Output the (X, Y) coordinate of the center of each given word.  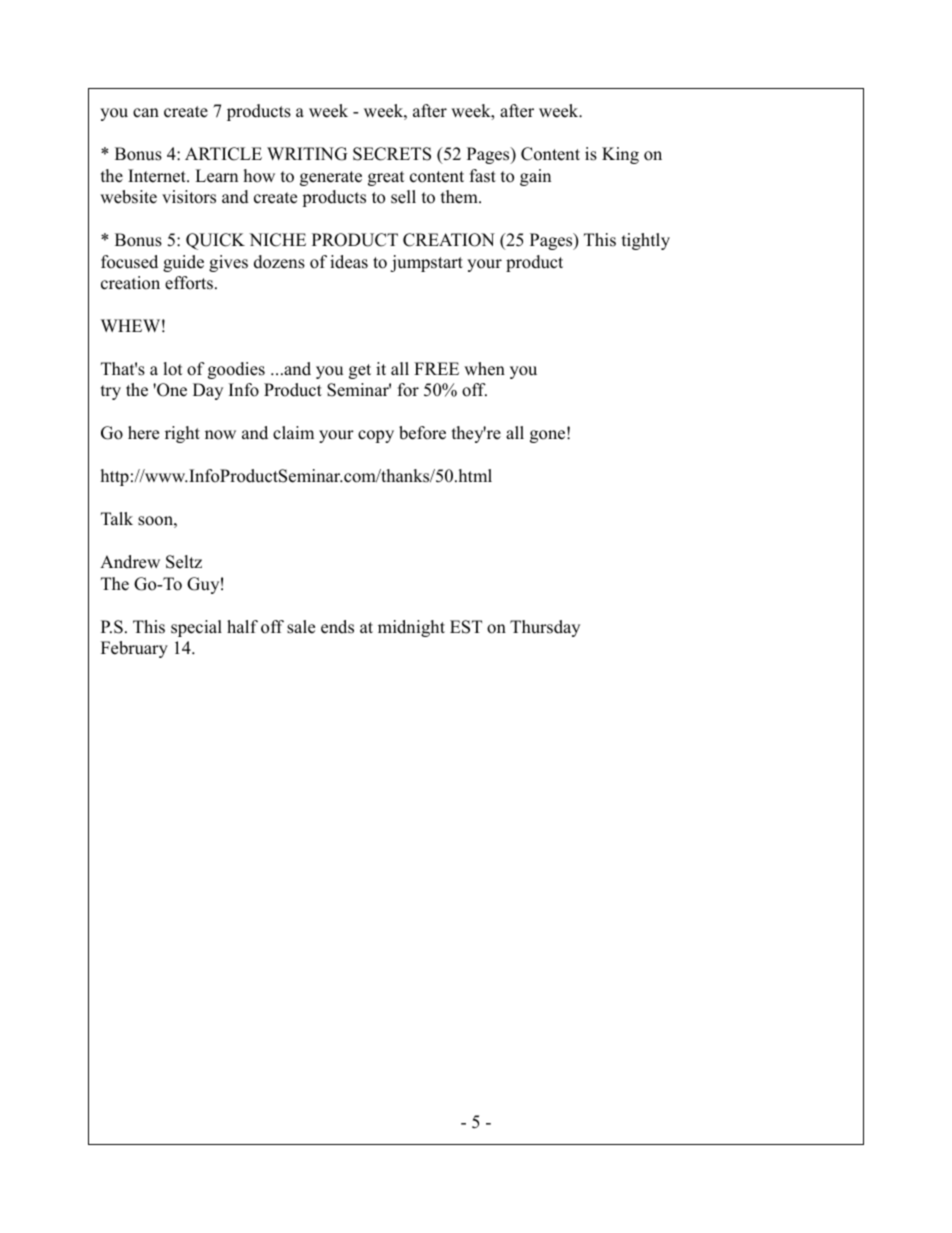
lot (173, 369)
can (146, 113)
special (196, 628)
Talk (117, 518)
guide (183, 263)
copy (376, 436)
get (360, 371)
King (620, 155)
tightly (646, 241)
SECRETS (392, 154)
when (484, 369)
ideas (349, 262)
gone (549, 436)
